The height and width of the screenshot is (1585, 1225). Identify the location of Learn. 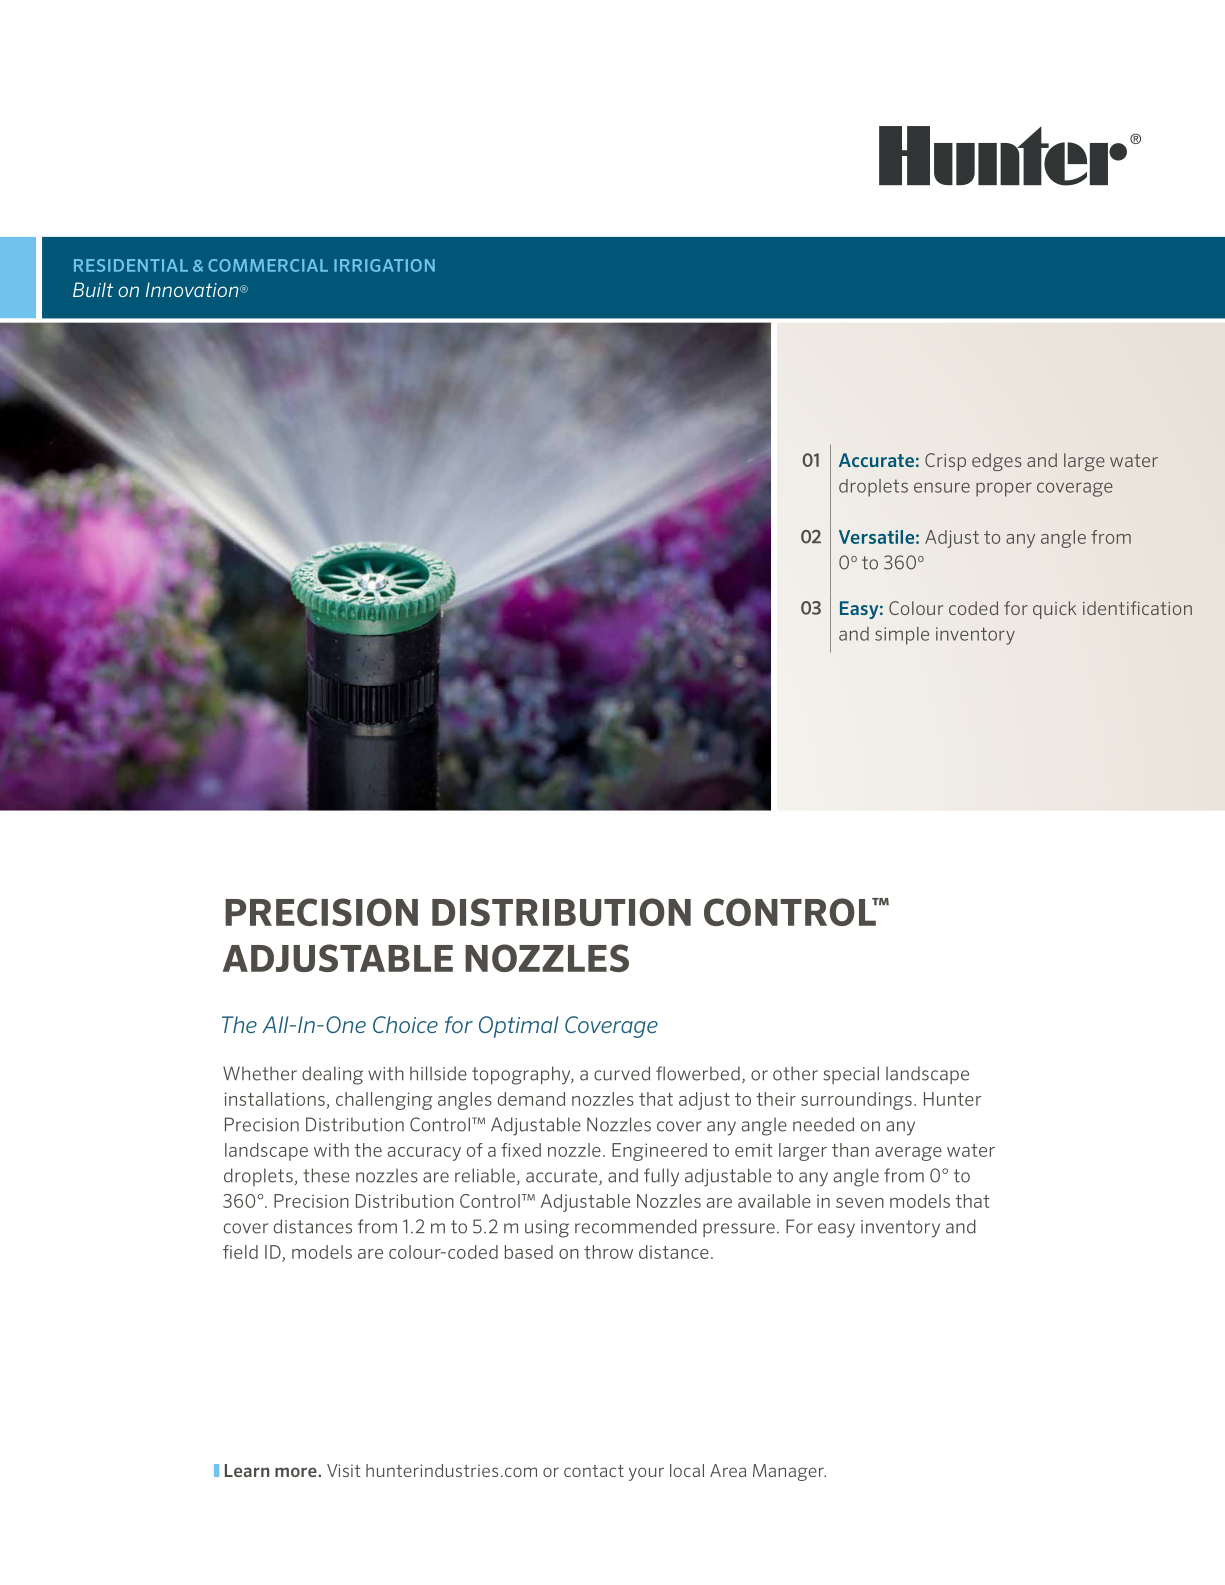
(247, 1470).
